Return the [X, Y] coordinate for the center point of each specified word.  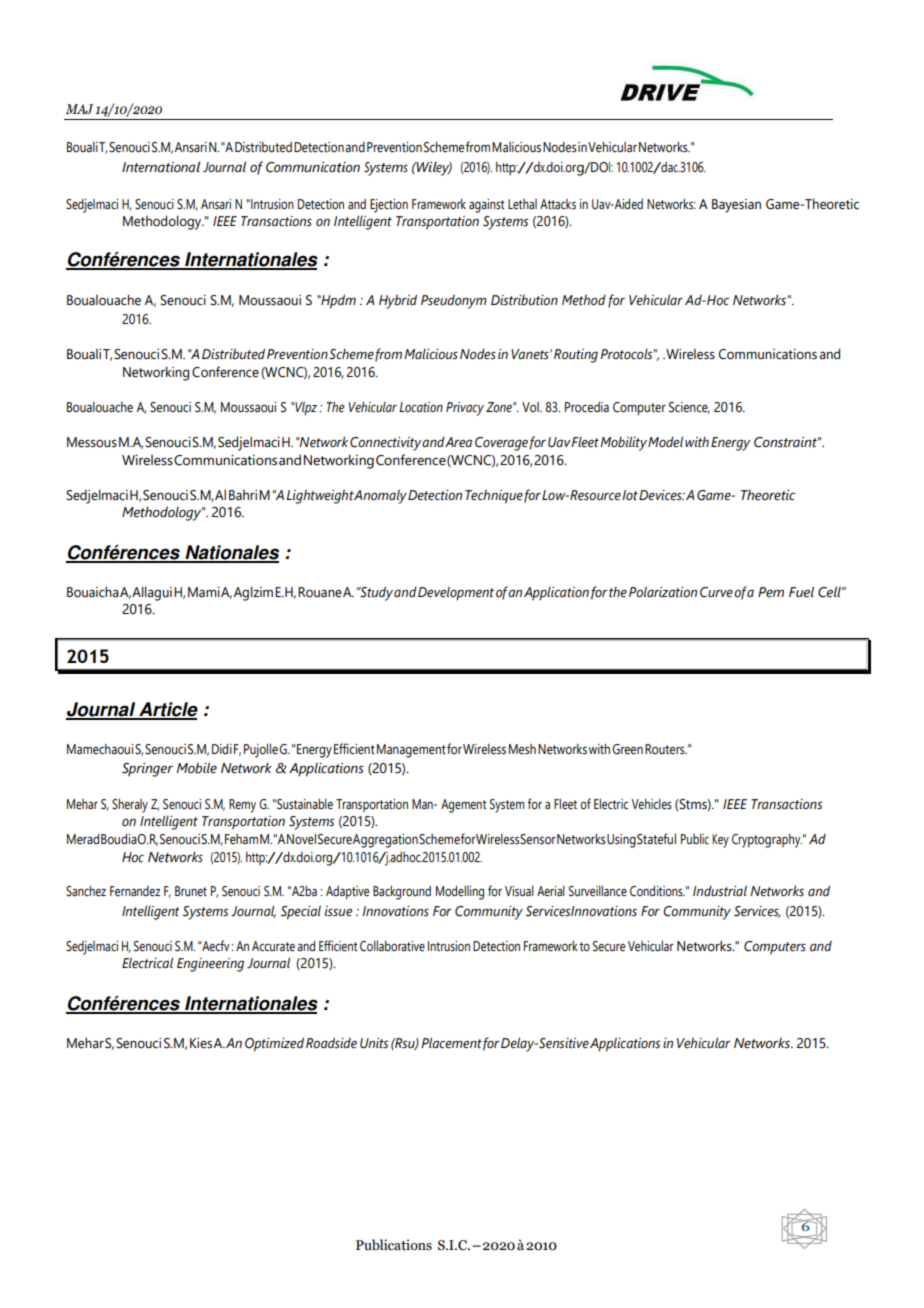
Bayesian [736, 206]
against [487, 206]
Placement [451, 1043]
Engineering [210, 965]
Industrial [720, 891]
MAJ [79, 109]
